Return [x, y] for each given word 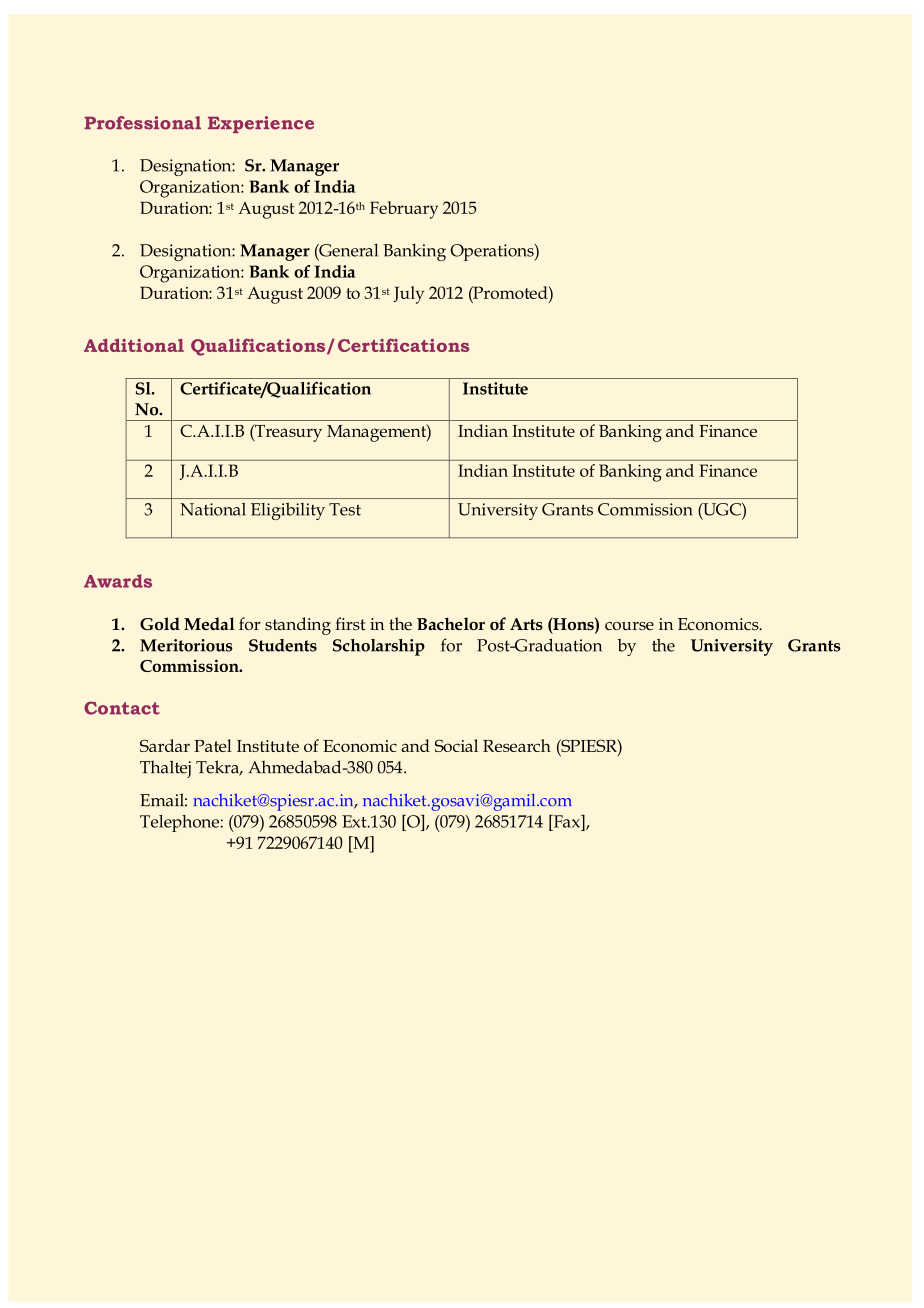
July [409, 295]
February [404, 210]
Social [456, 745]
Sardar [165, 745]
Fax [566, 821]
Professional [142, 123]
